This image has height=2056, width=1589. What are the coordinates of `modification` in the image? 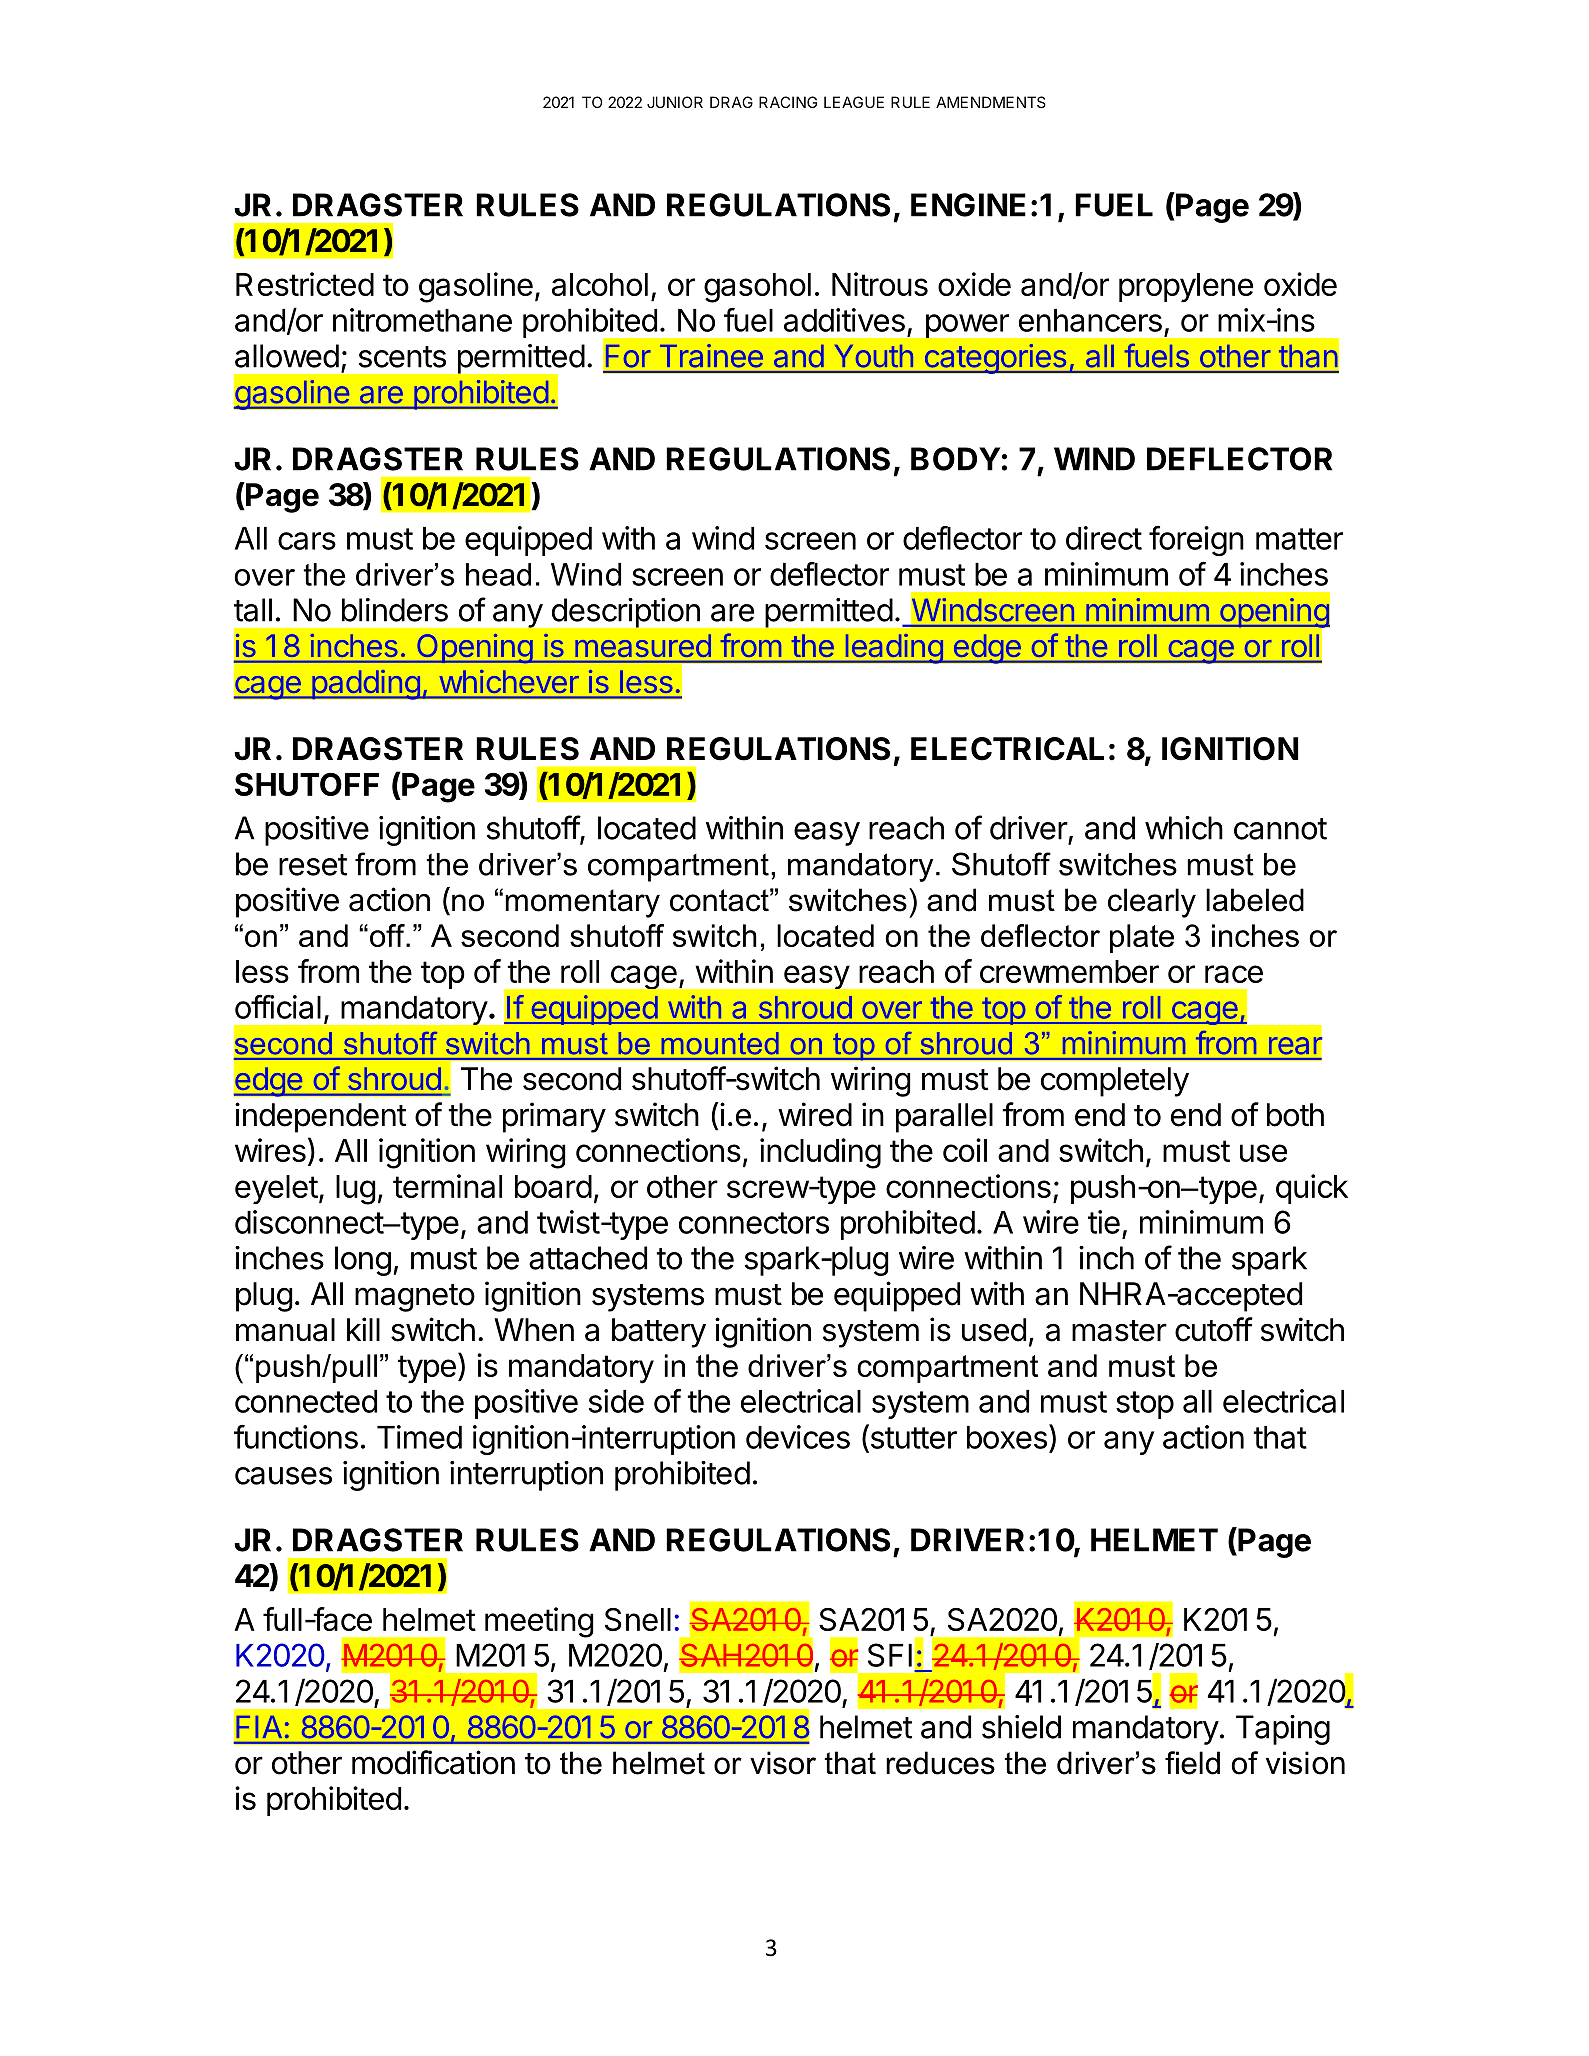 It's located at (433, 1762).
